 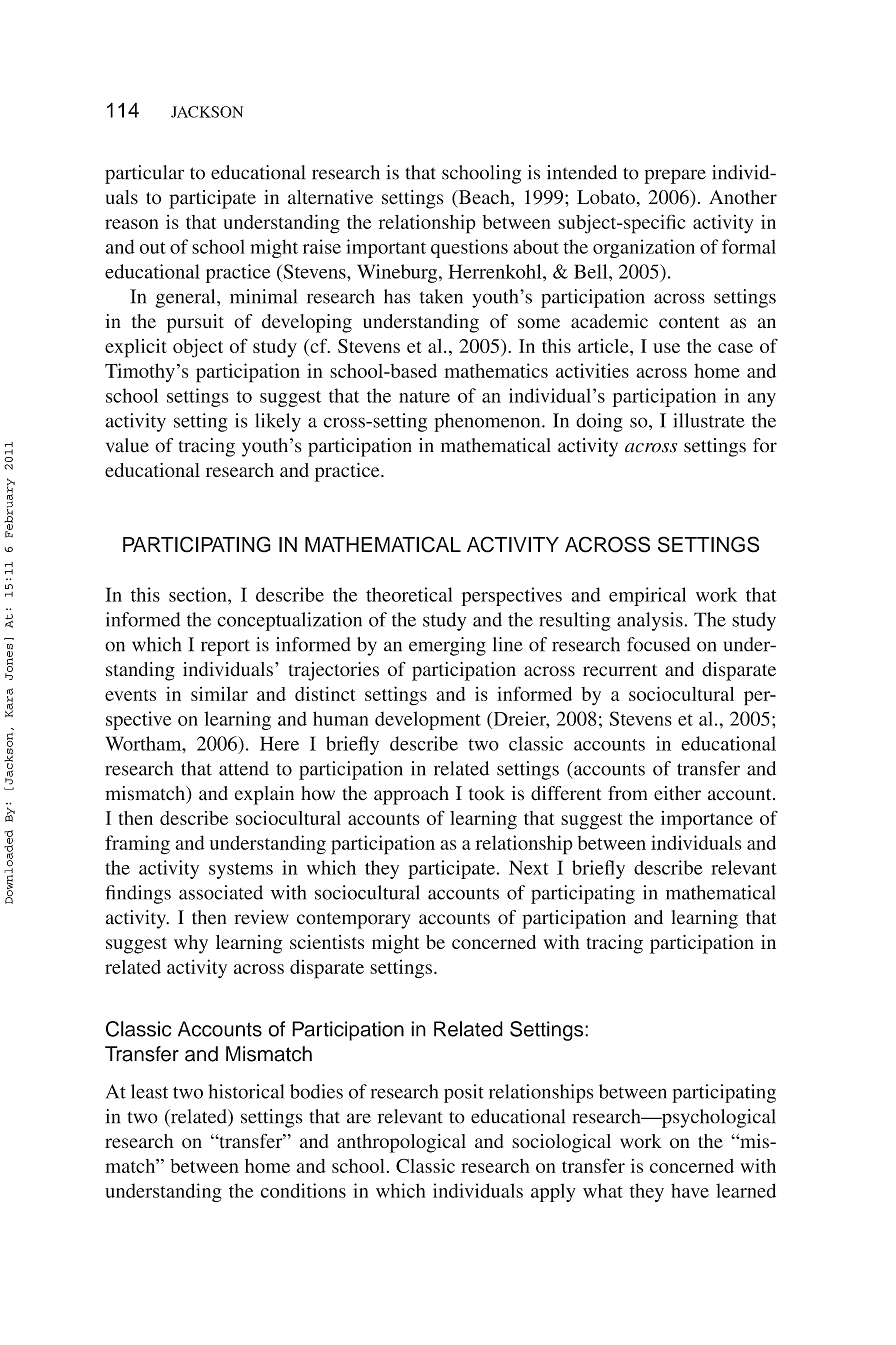 I want to click on historical, so click(x=246, y=1091).
